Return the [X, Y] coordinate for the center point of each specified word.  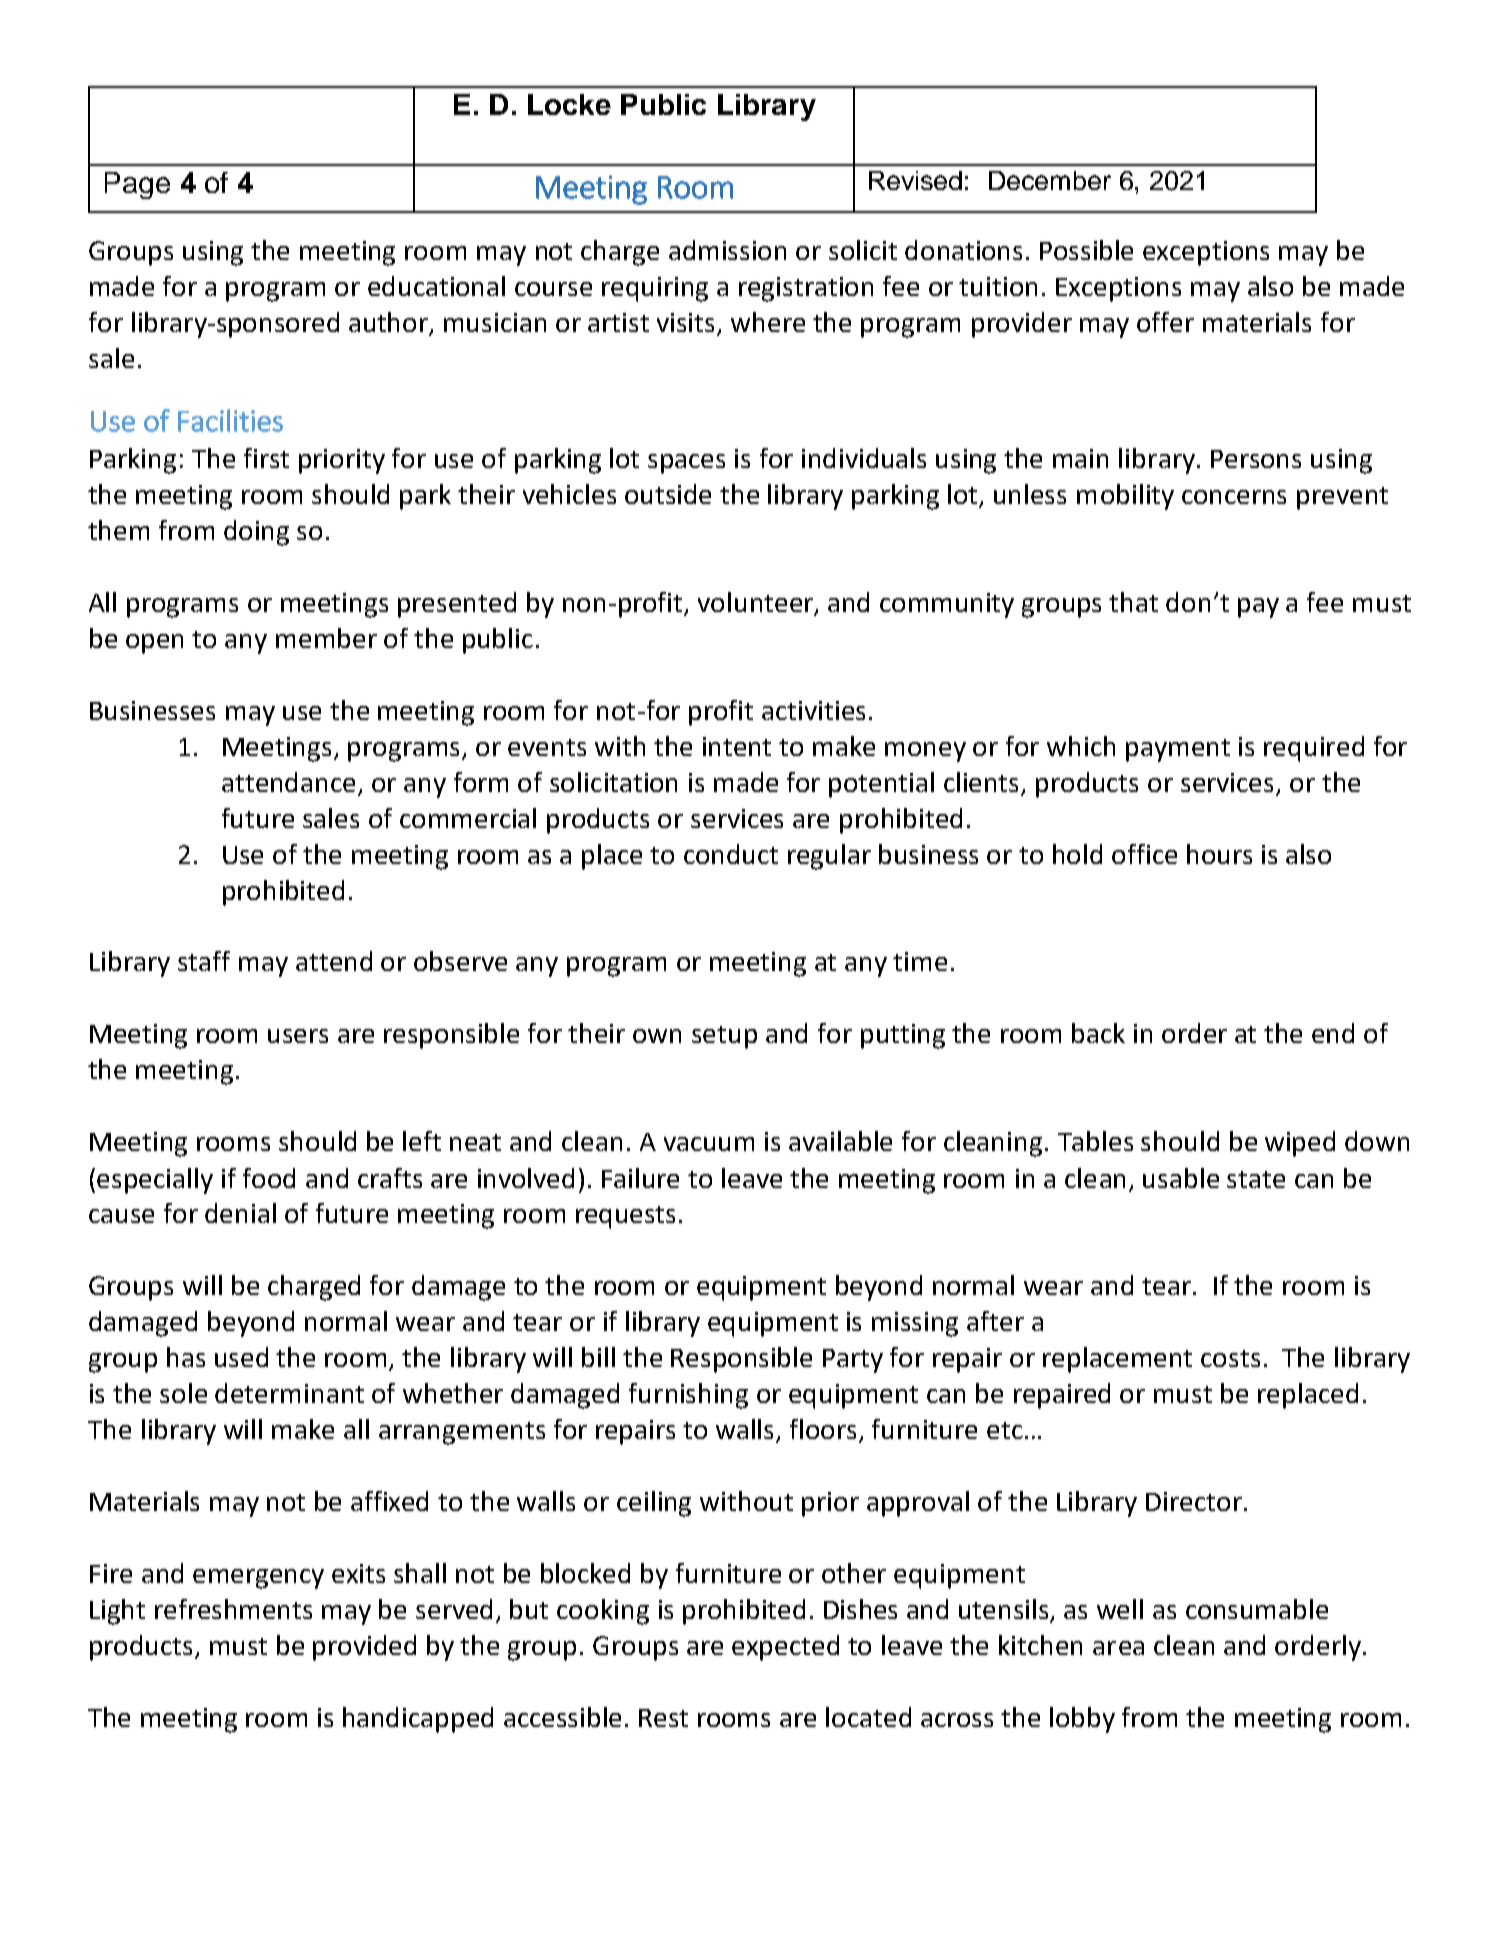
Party [853, 1361]
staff [204, 961]
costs [1230, 1358]
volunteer [757, 603]
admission [727, 250]
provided [364, 1648]
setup [724, 1037]
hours [1219, 854]
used [241, 1357]
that [1133, 602]
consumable [1257, 1609]
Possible [1086, 250]
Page [137, 185]
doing [256, 533]
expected [785, 1648]
